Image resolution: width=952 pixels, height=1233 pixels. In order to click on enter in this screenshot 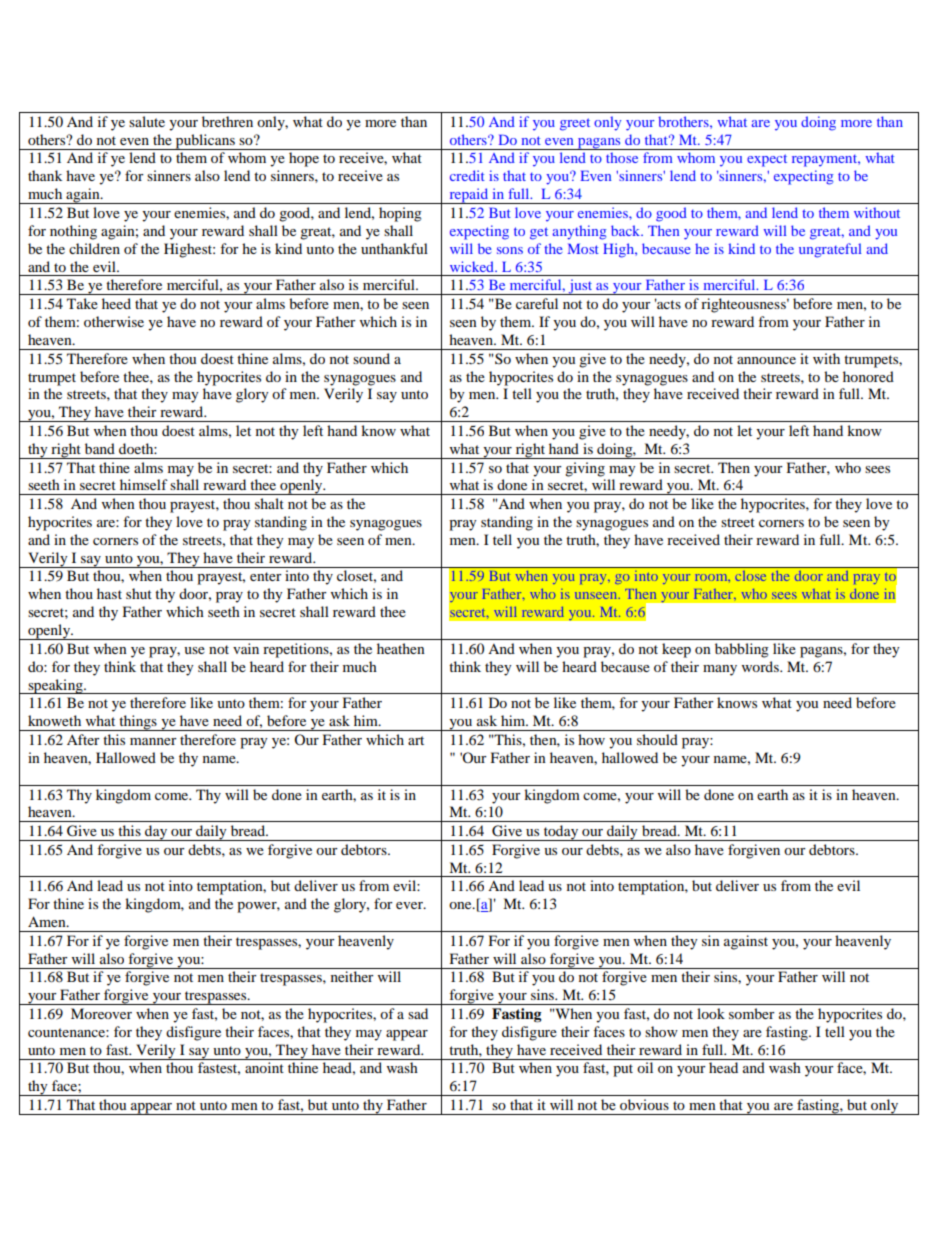, I will do `click(266, 576)`.
